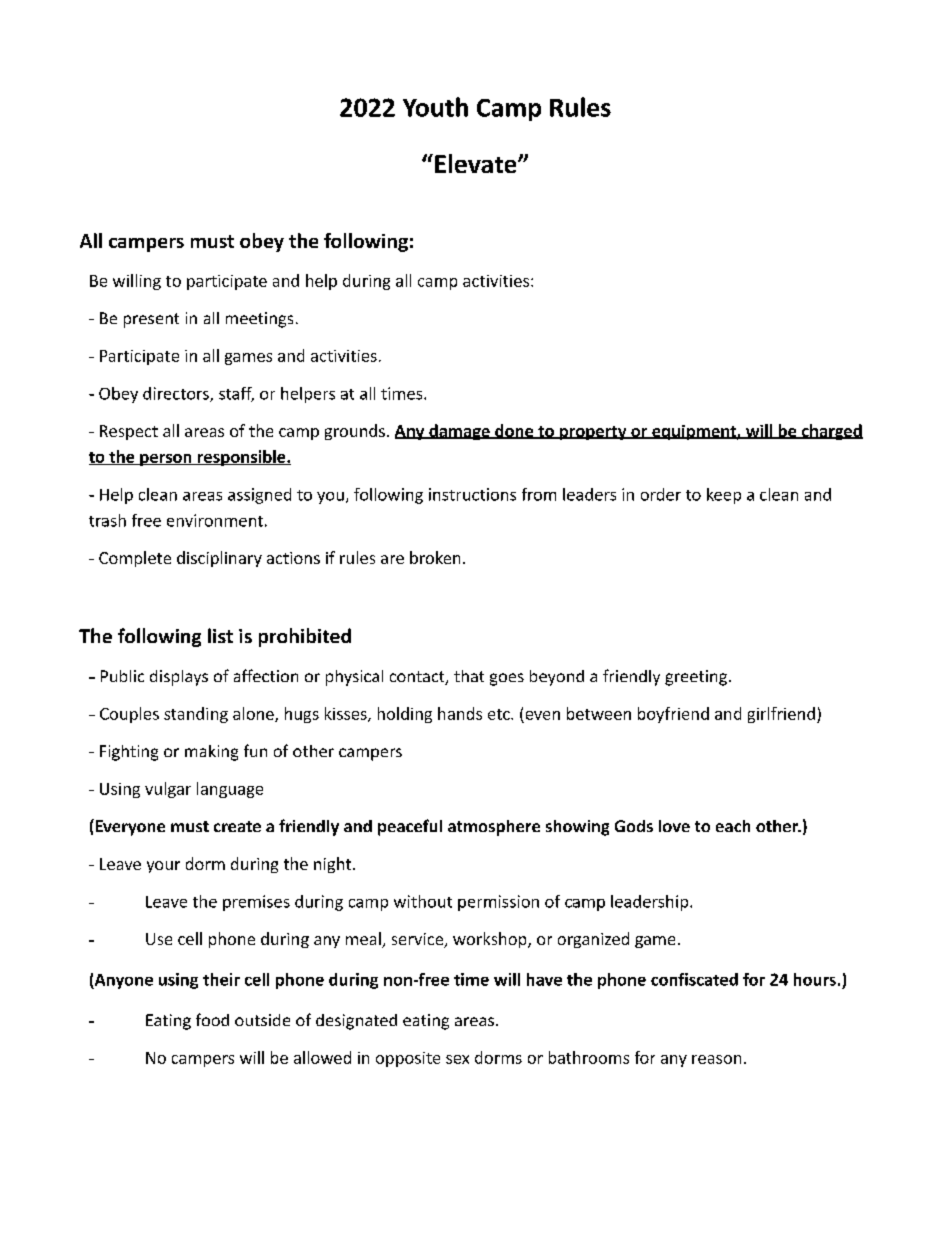 This page has height=1233, width=952. I want to click on disciplinary, so click(219, 559).
